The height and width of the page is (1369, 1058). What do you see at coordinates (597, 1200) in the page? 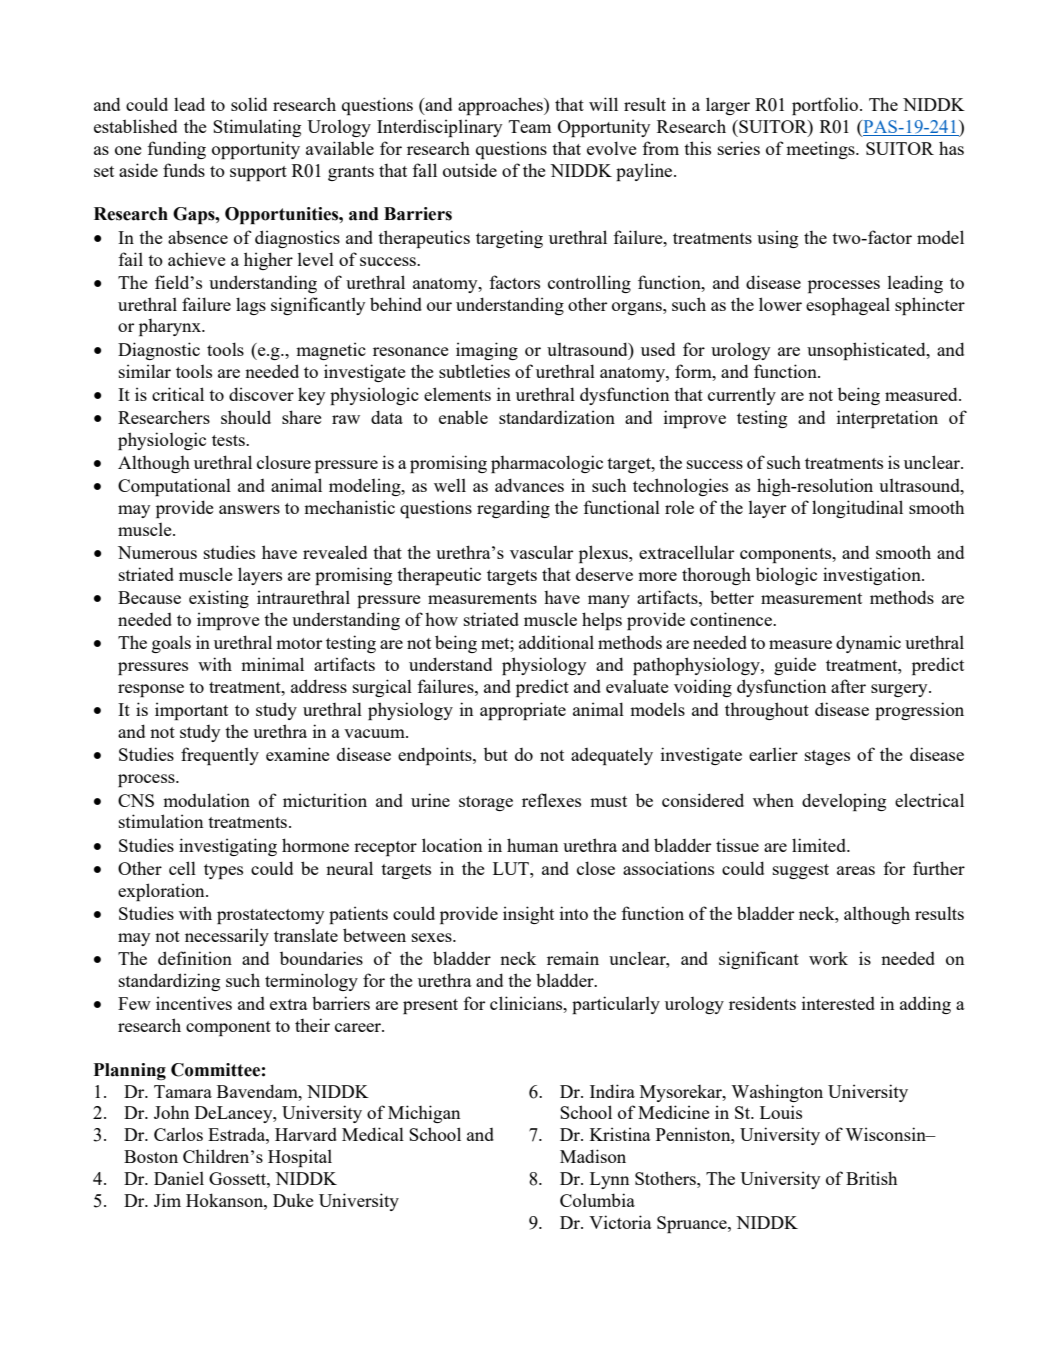
I see `Columbia` at bounding box center [597, 1200].
